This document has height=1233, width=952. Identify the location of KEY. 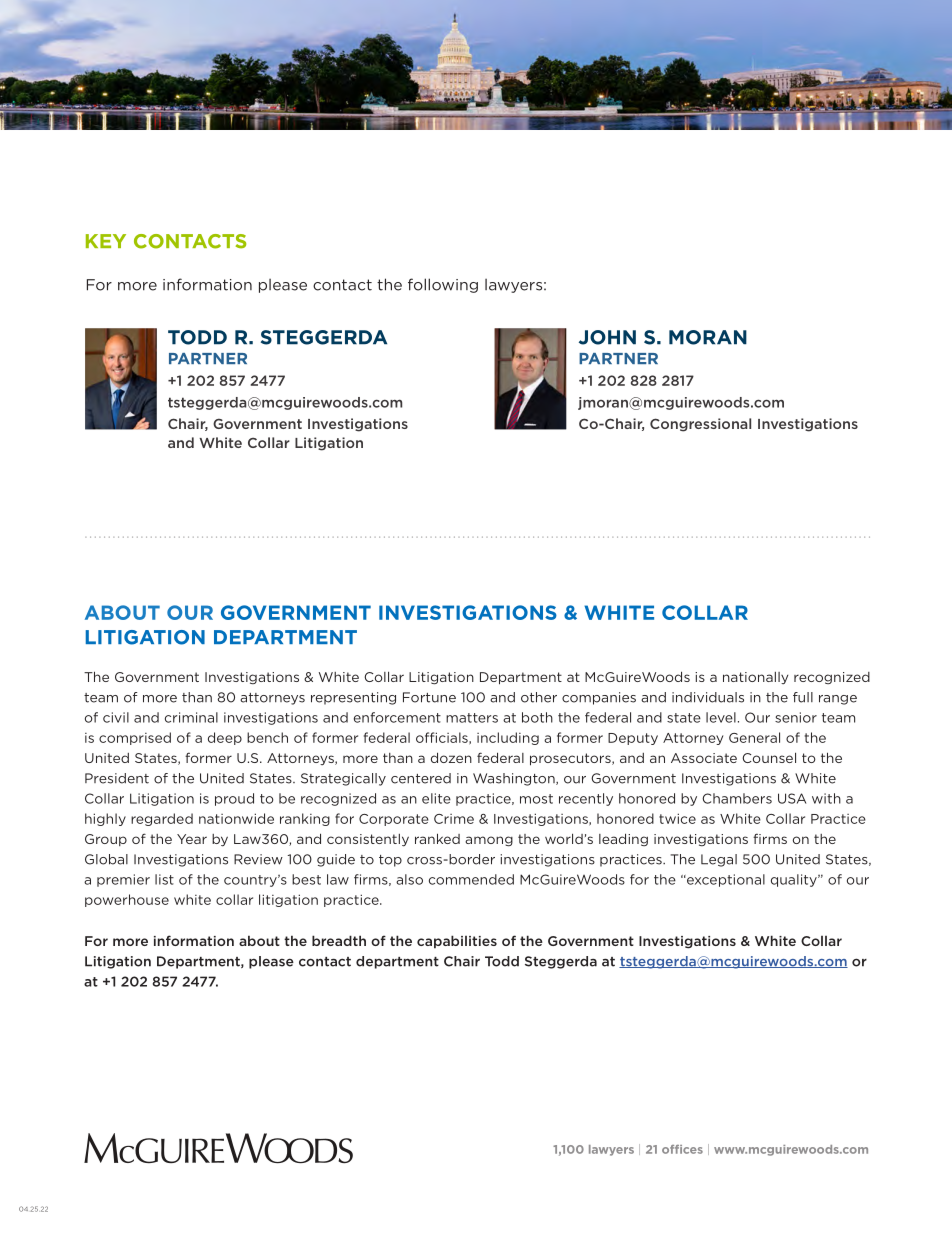
(106, 241).
